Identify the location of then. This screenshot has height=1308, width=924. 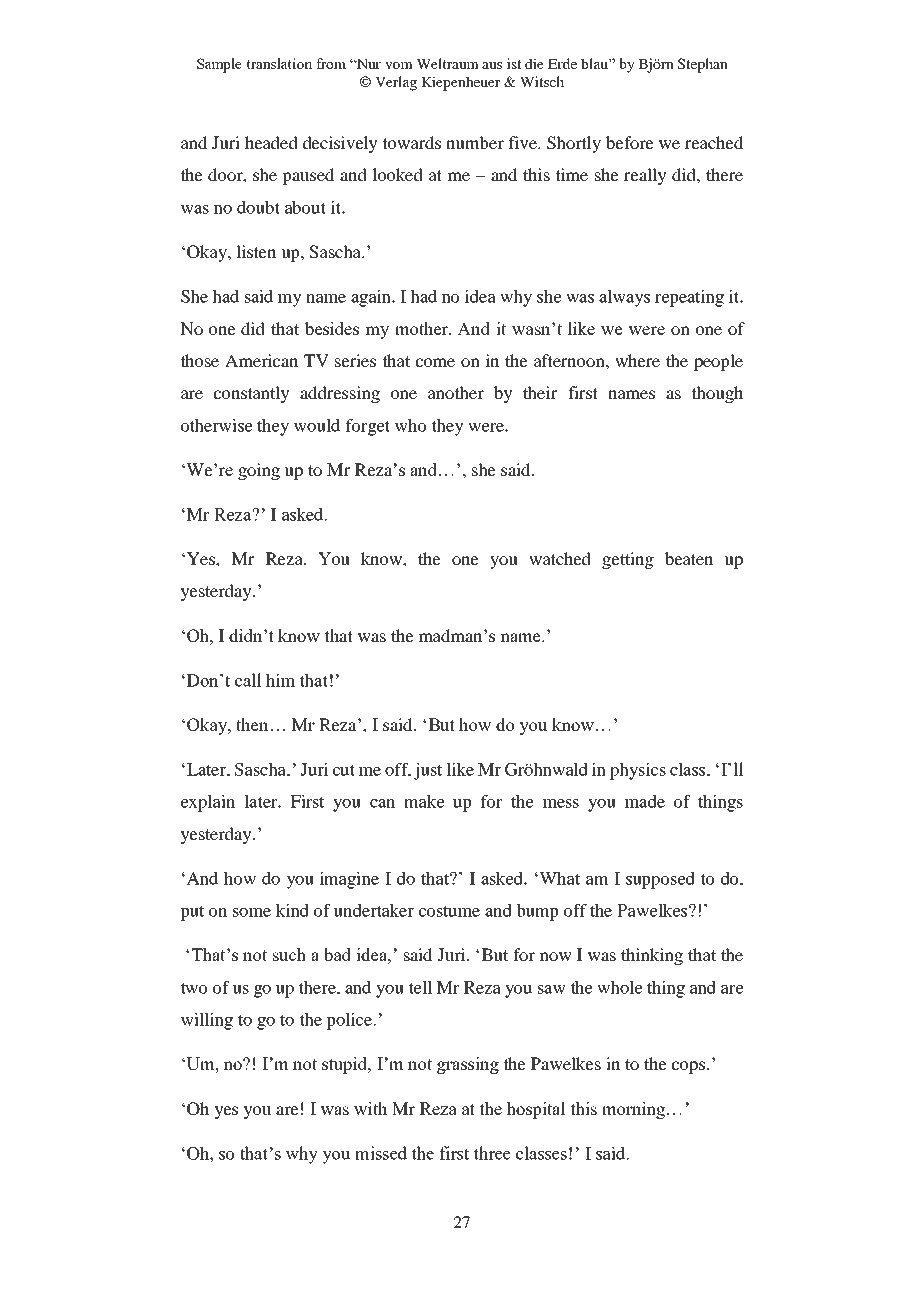
(253, 724).
